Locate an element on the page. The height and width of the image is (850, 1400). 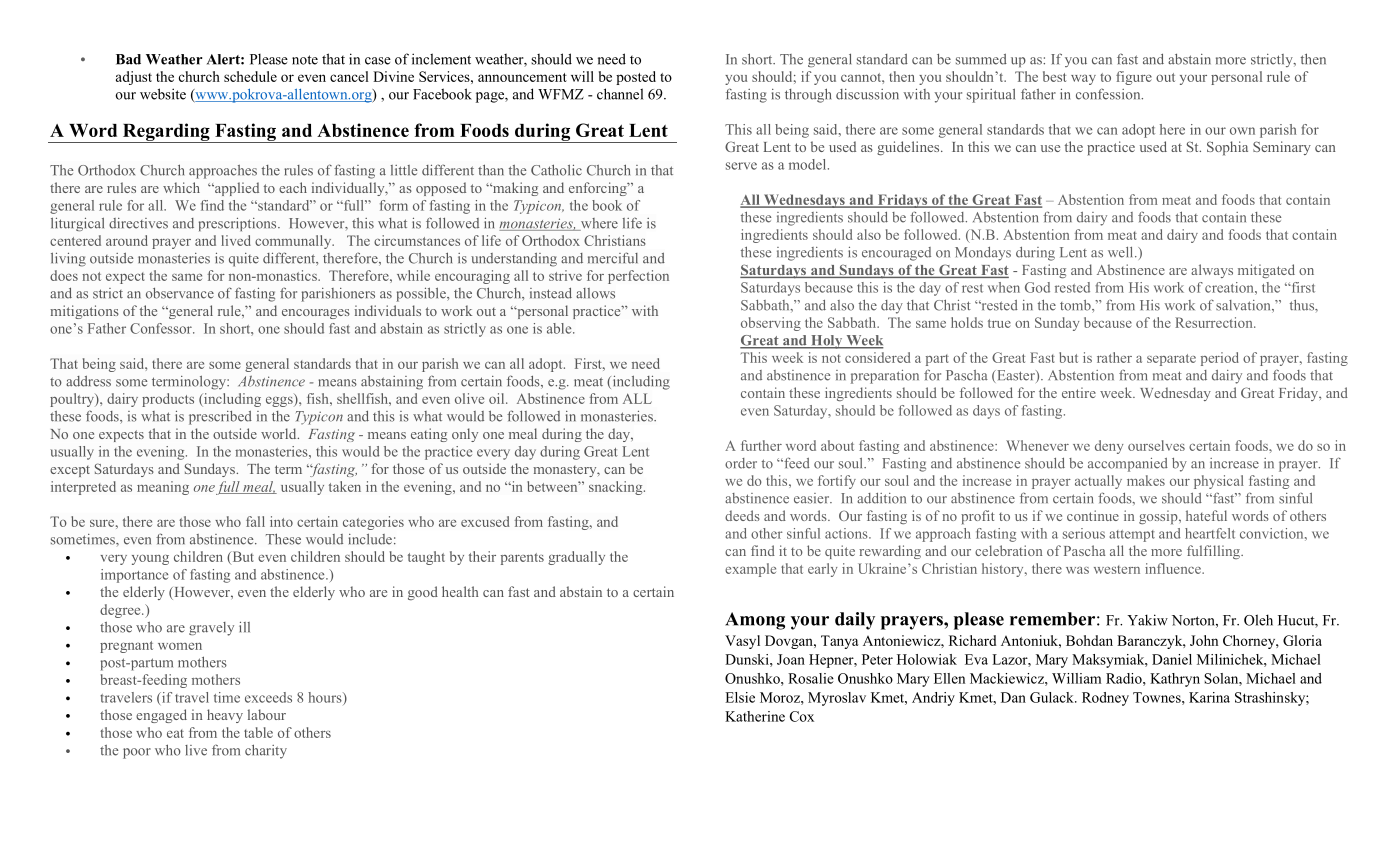
heavy is located at coordinates (225, 716).
